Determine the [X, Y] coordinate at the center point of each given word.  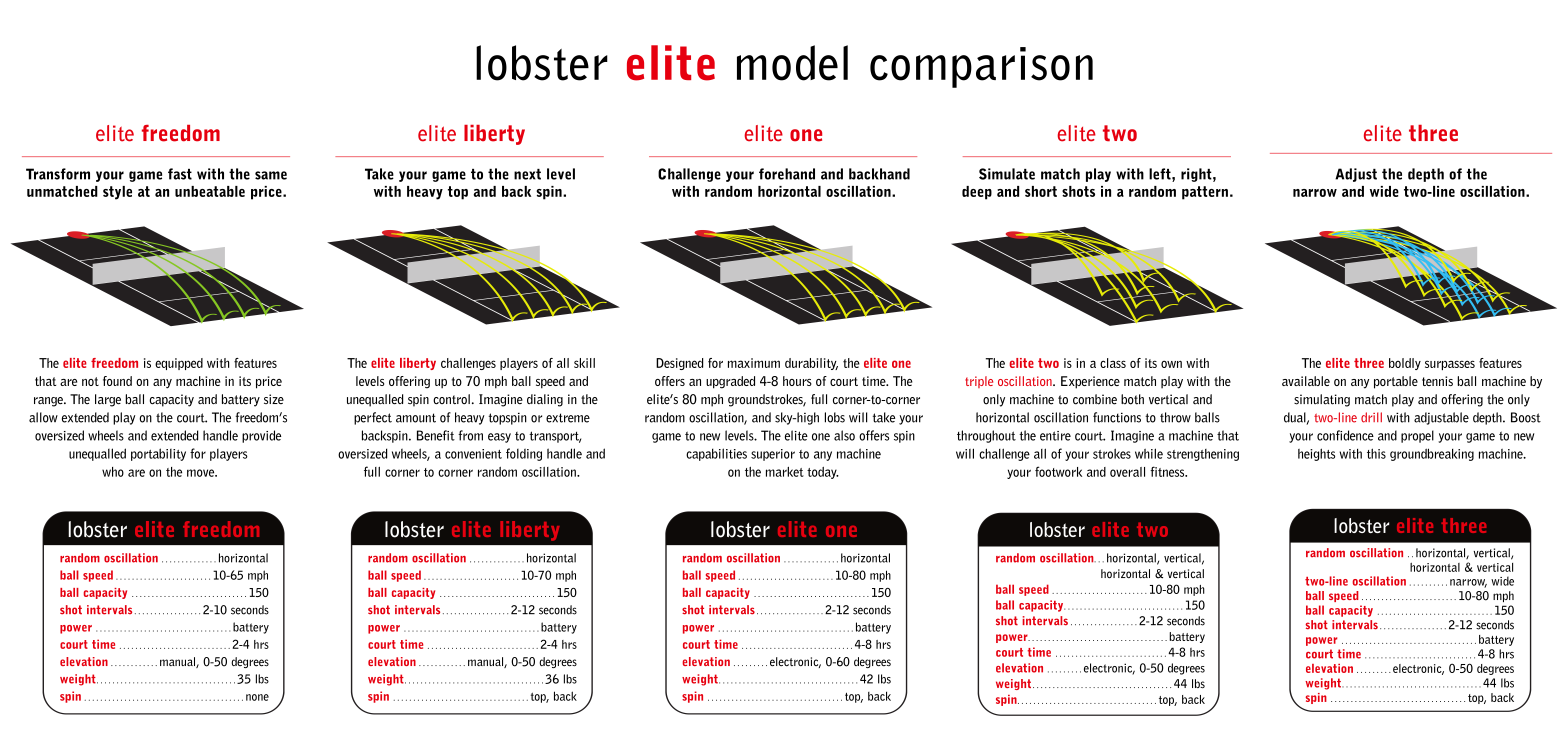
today [823, 473]
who [113, 472]
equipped [179, 364]
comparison [981, 67]
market [785, 472]
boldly [1405, 364]
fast [180, 174]
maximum [754, 363]
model [792, 63]
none [257, 697]
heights [1316, 454]
